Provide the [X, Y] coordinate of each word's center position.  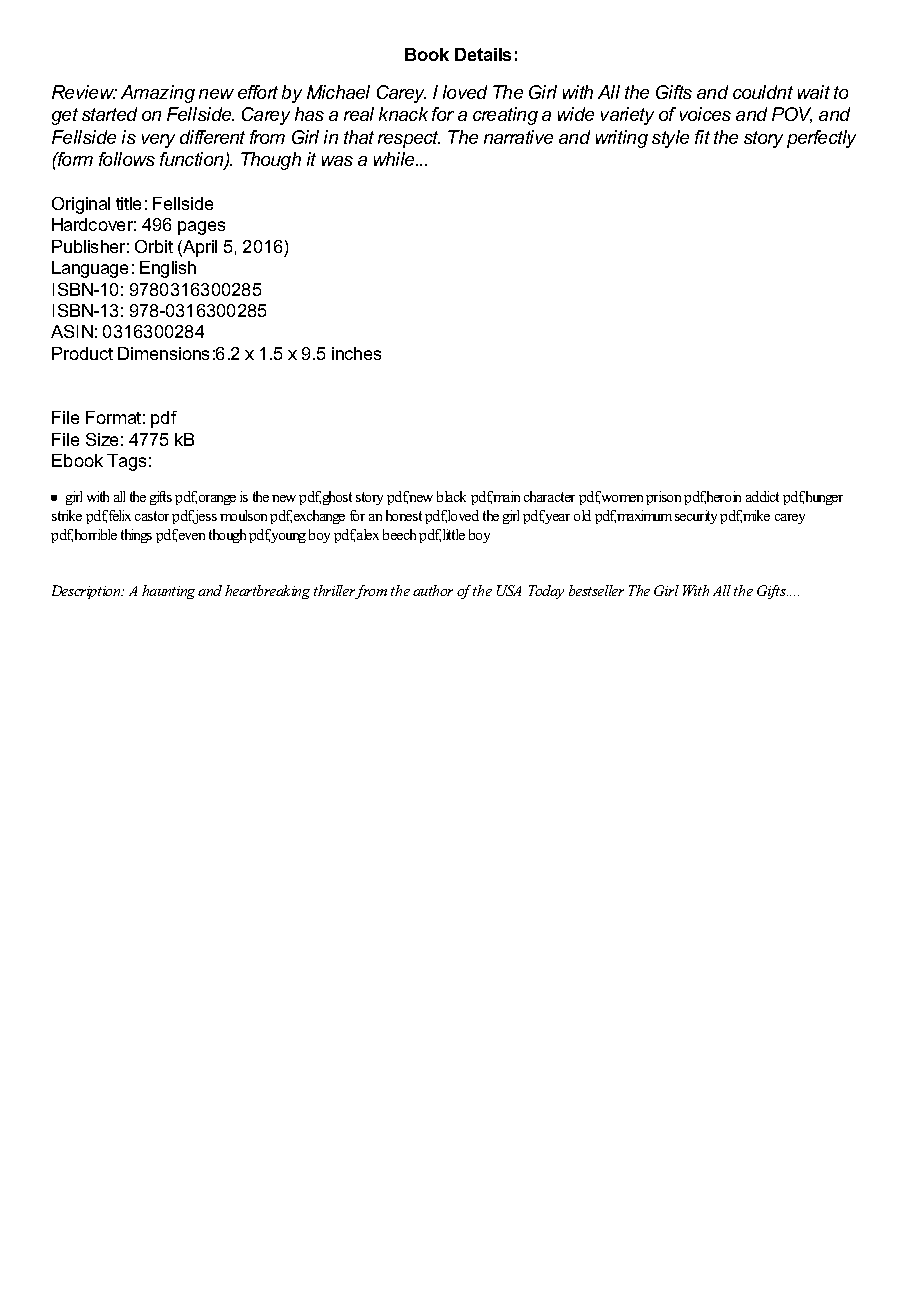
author [433, 590]
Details [483, 54]
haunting [168, 592]
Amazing [158, 94]
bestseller [596, 590]
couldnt [763, 92]
